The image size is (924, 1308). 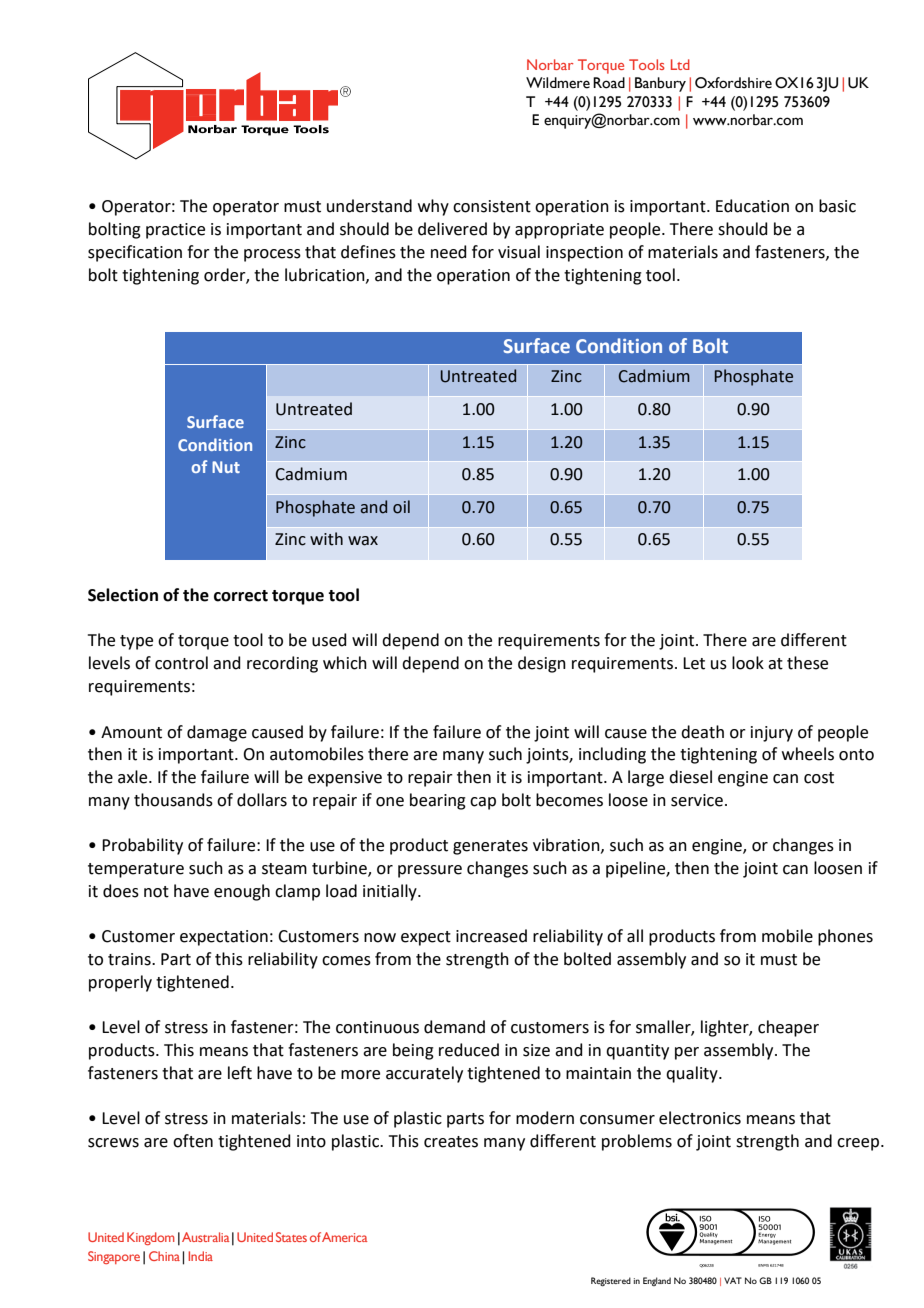 What do you see at coordinates (451, 1142) in the page?
I see `creates` at bounding box center [451, 1142].
